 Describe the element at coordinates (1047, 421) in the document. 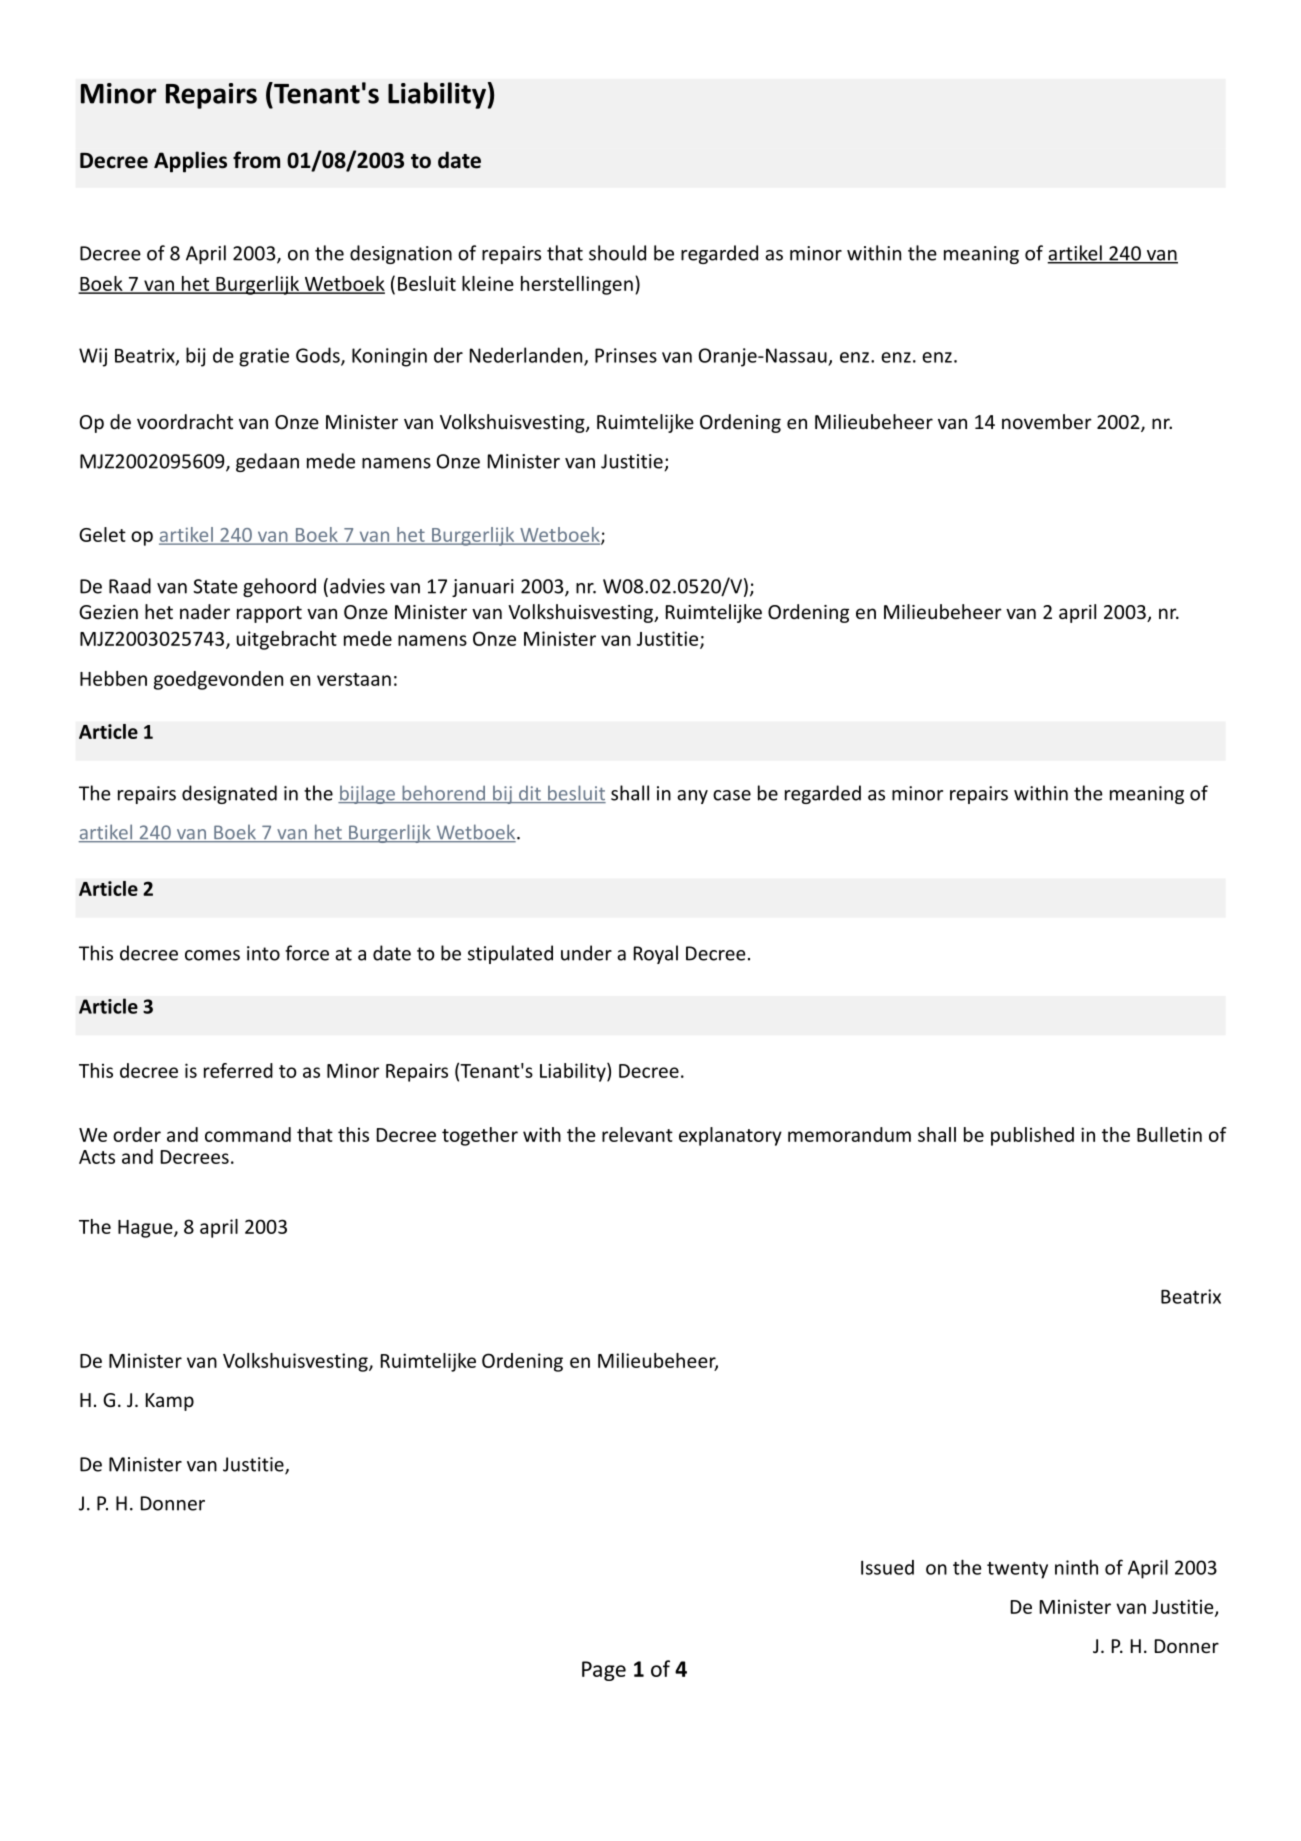

I see `november` at that location.
